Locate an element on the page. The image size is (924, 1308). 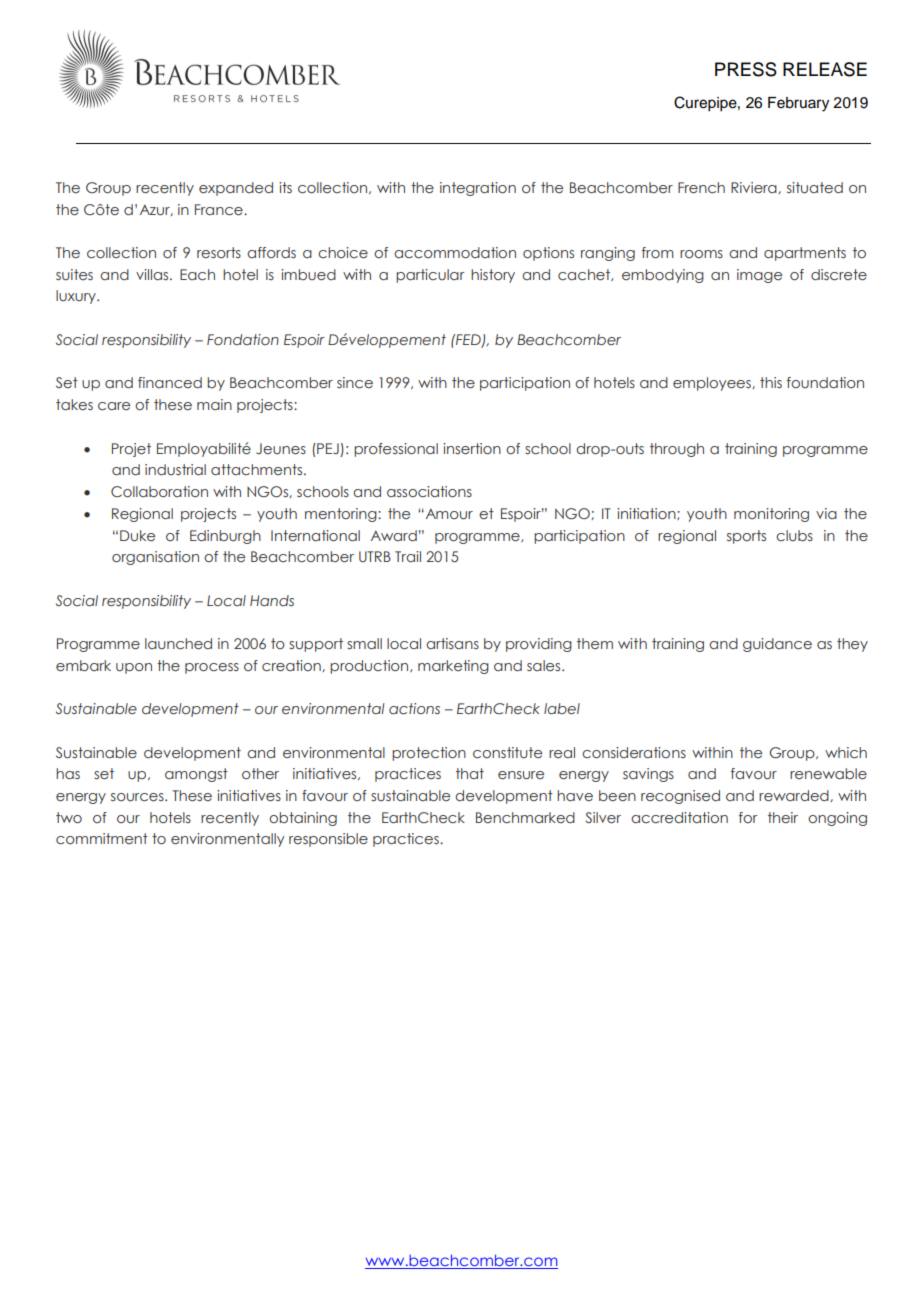
February is located at coordinates (798, 104).
